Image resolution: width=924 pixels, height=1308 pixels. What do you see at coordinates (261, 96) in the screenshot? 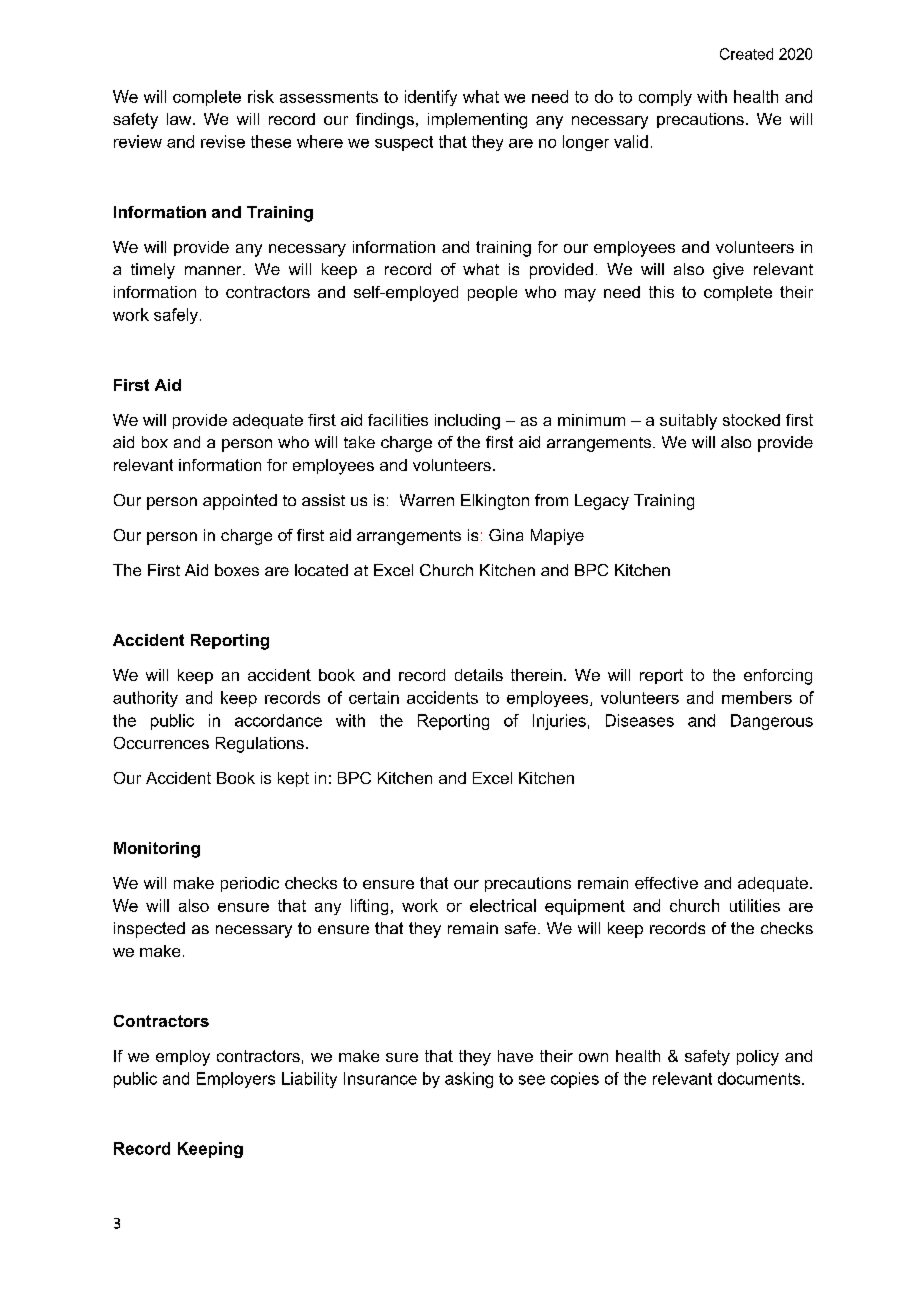
I see `risk` at bounding box center [261, 96].
